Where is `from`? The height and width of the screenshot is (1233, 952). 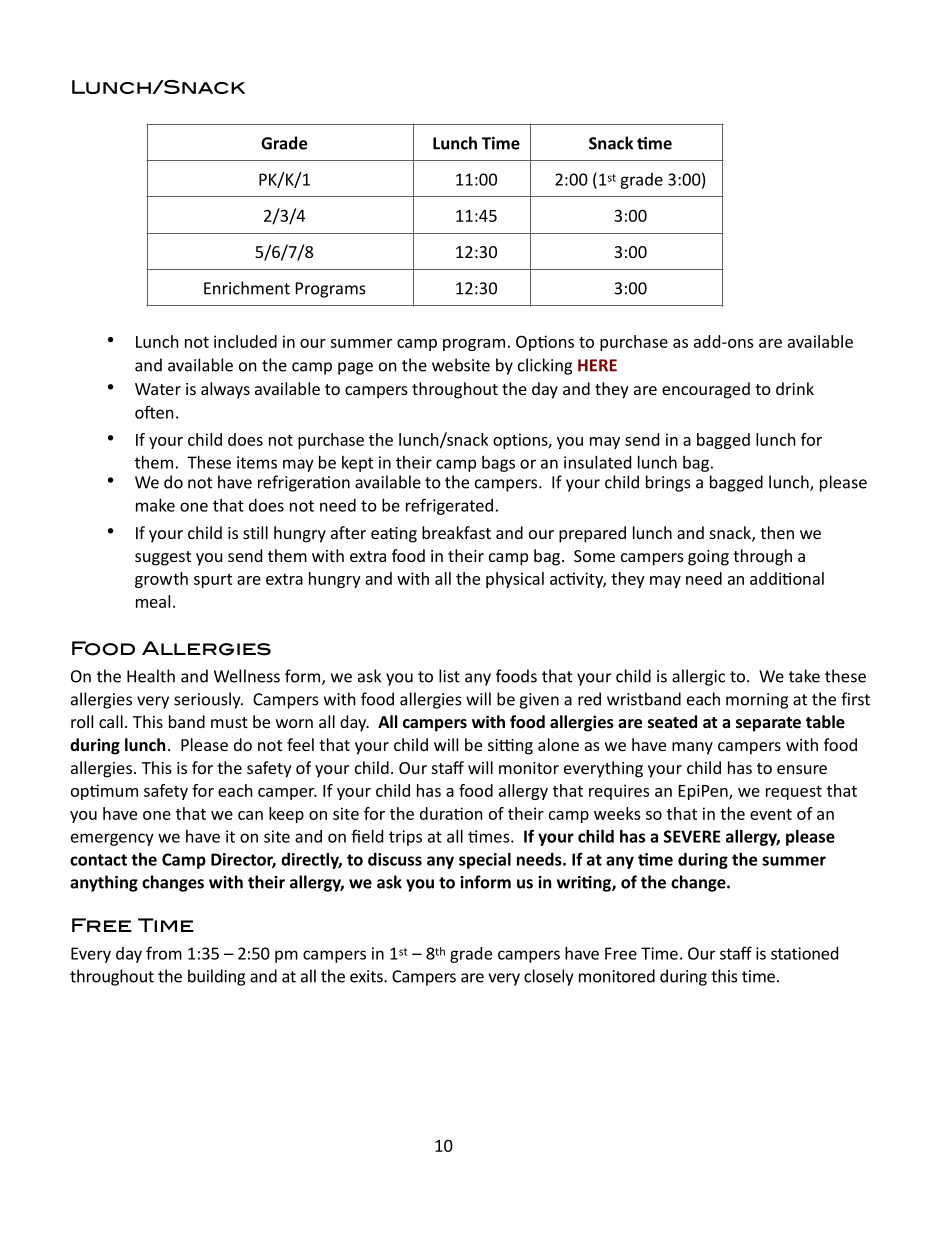
from is located at coordinates (164, 953).
